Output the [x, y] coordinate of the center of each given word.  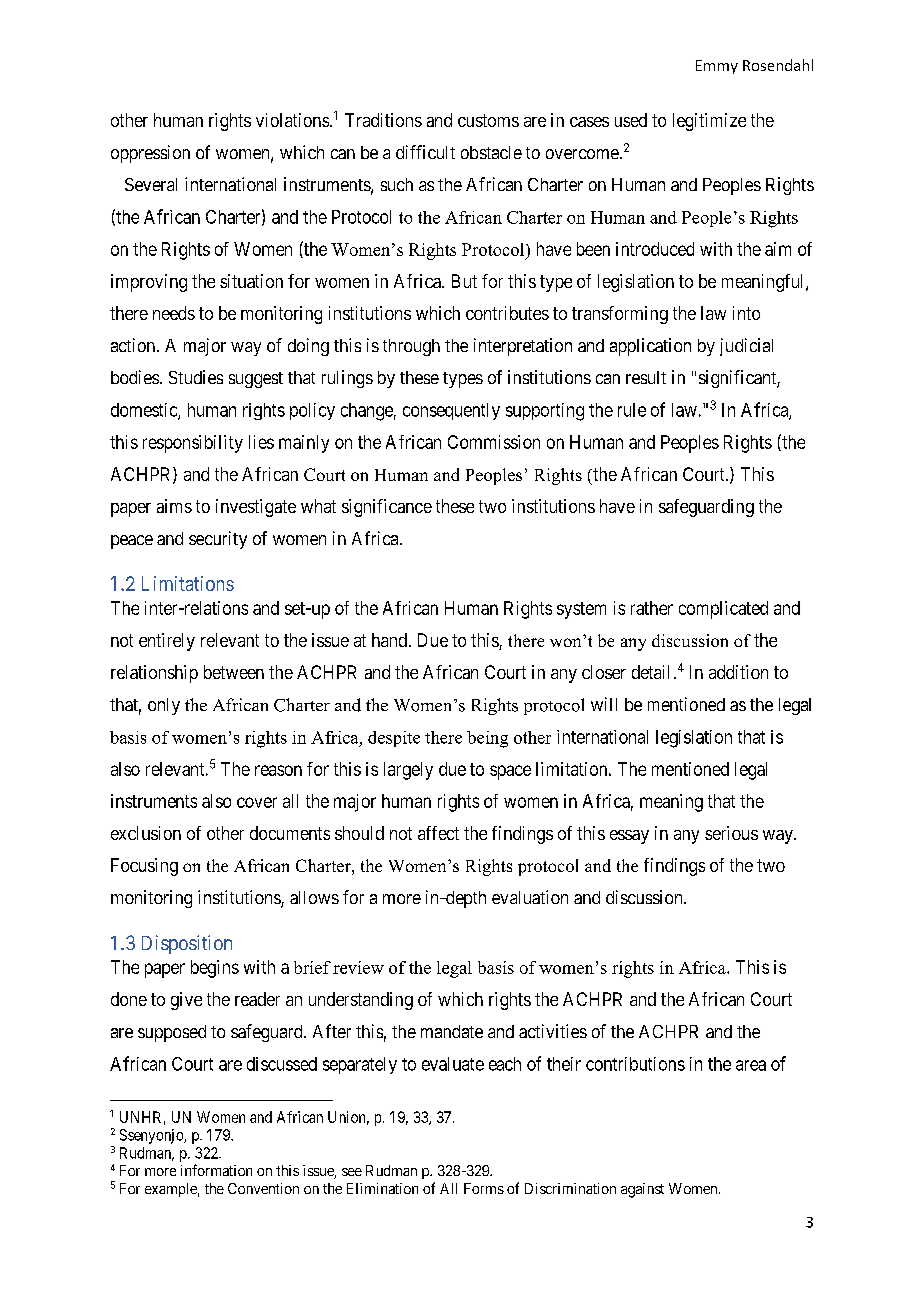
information [216, 1170]
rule [632, 410]
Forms [484, 1188]
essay [629, 837]
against [642, 1190]
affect [438, 833]
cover [257, 802]
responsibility [193, 444]
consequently [451, 411]
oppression [150, 154]
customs [488, 120]
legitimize [709, 122]
